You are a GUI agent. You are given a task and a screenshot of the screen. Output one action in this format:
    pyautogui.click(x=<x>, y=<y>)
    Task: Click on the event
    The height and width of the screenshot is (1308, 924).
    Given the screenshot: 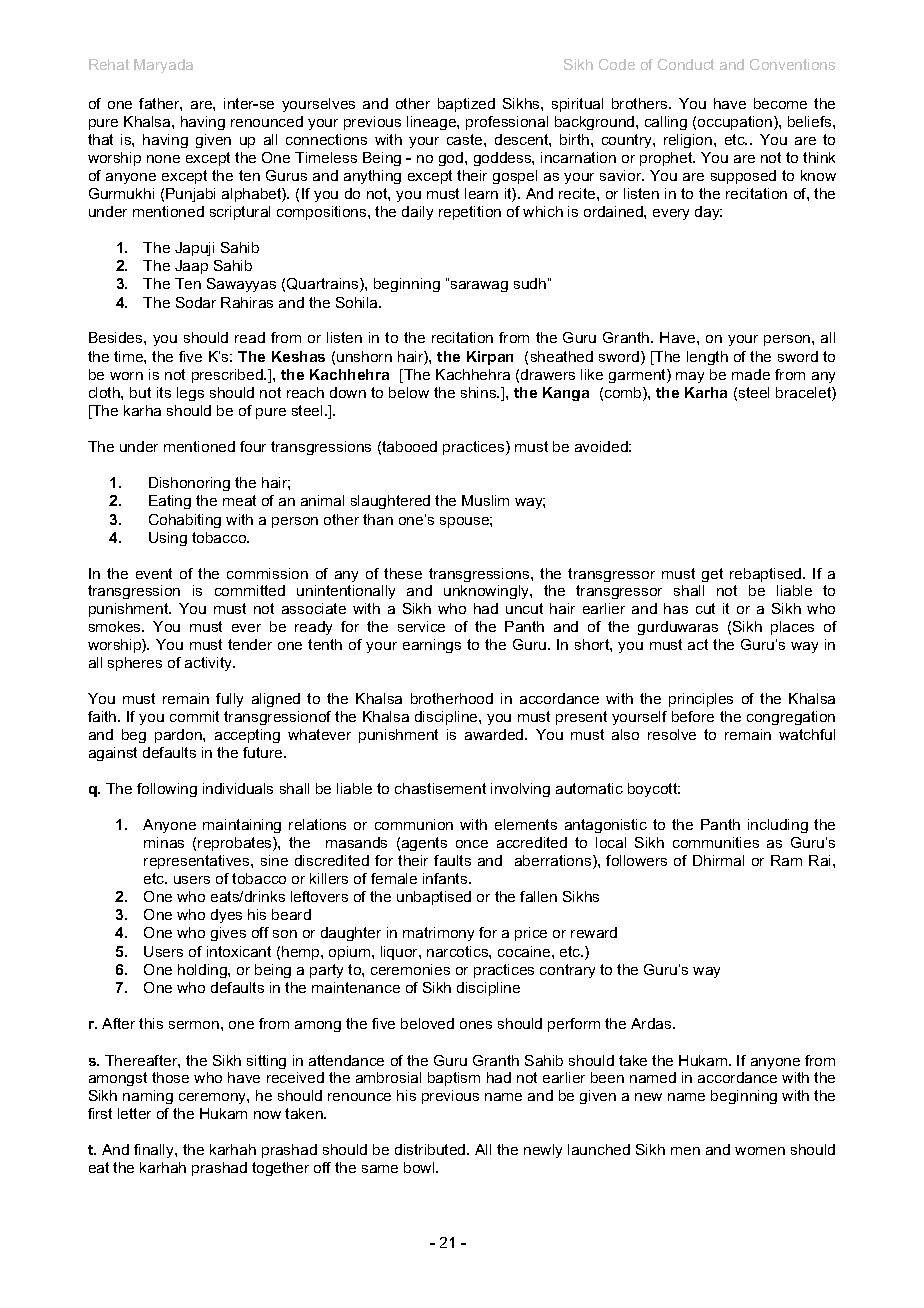 What is the action you would take?
    pyautogui.click(x=154, y=573)
